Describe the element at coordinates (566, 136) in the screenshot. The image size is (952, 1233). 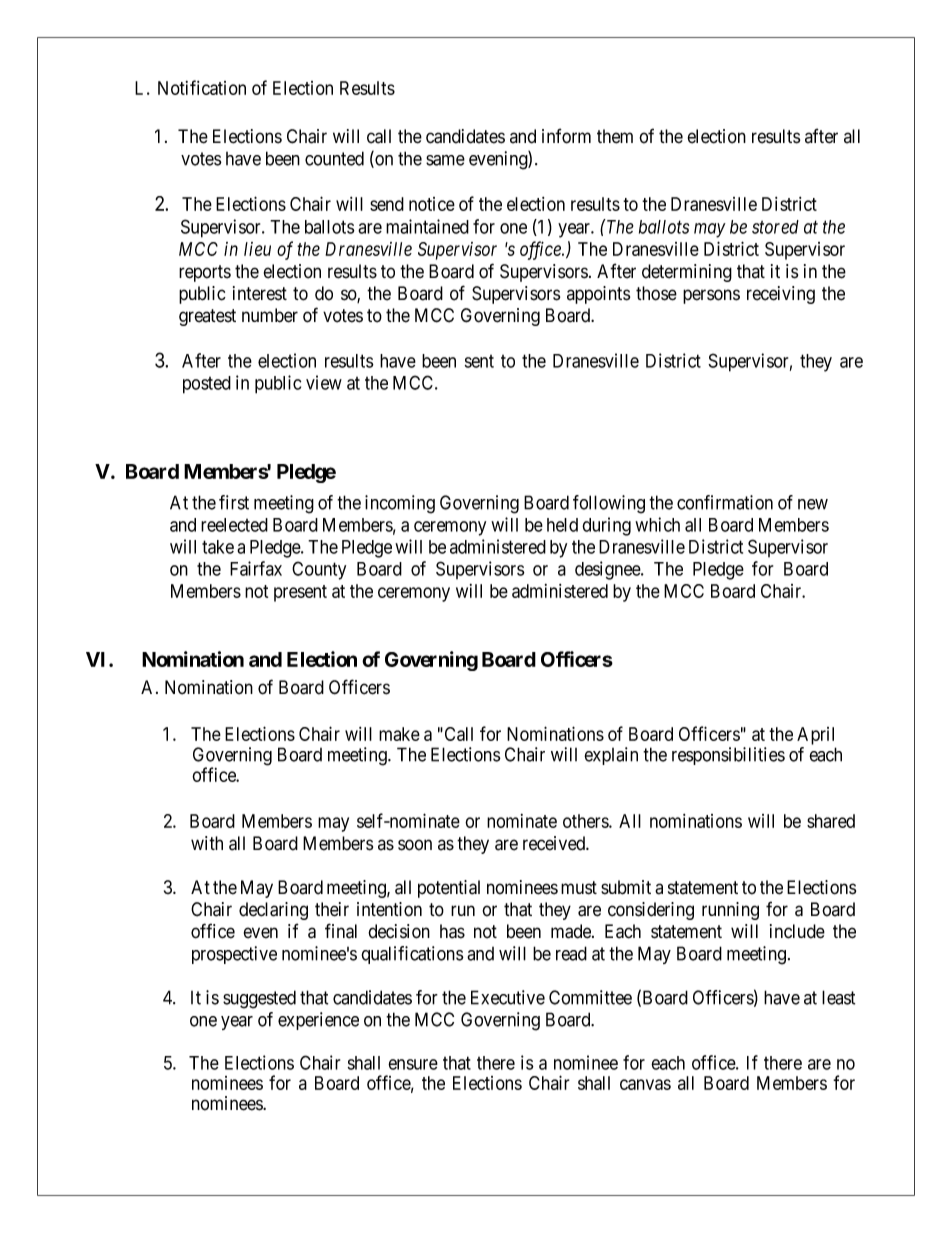
I see `inform` at that location.
